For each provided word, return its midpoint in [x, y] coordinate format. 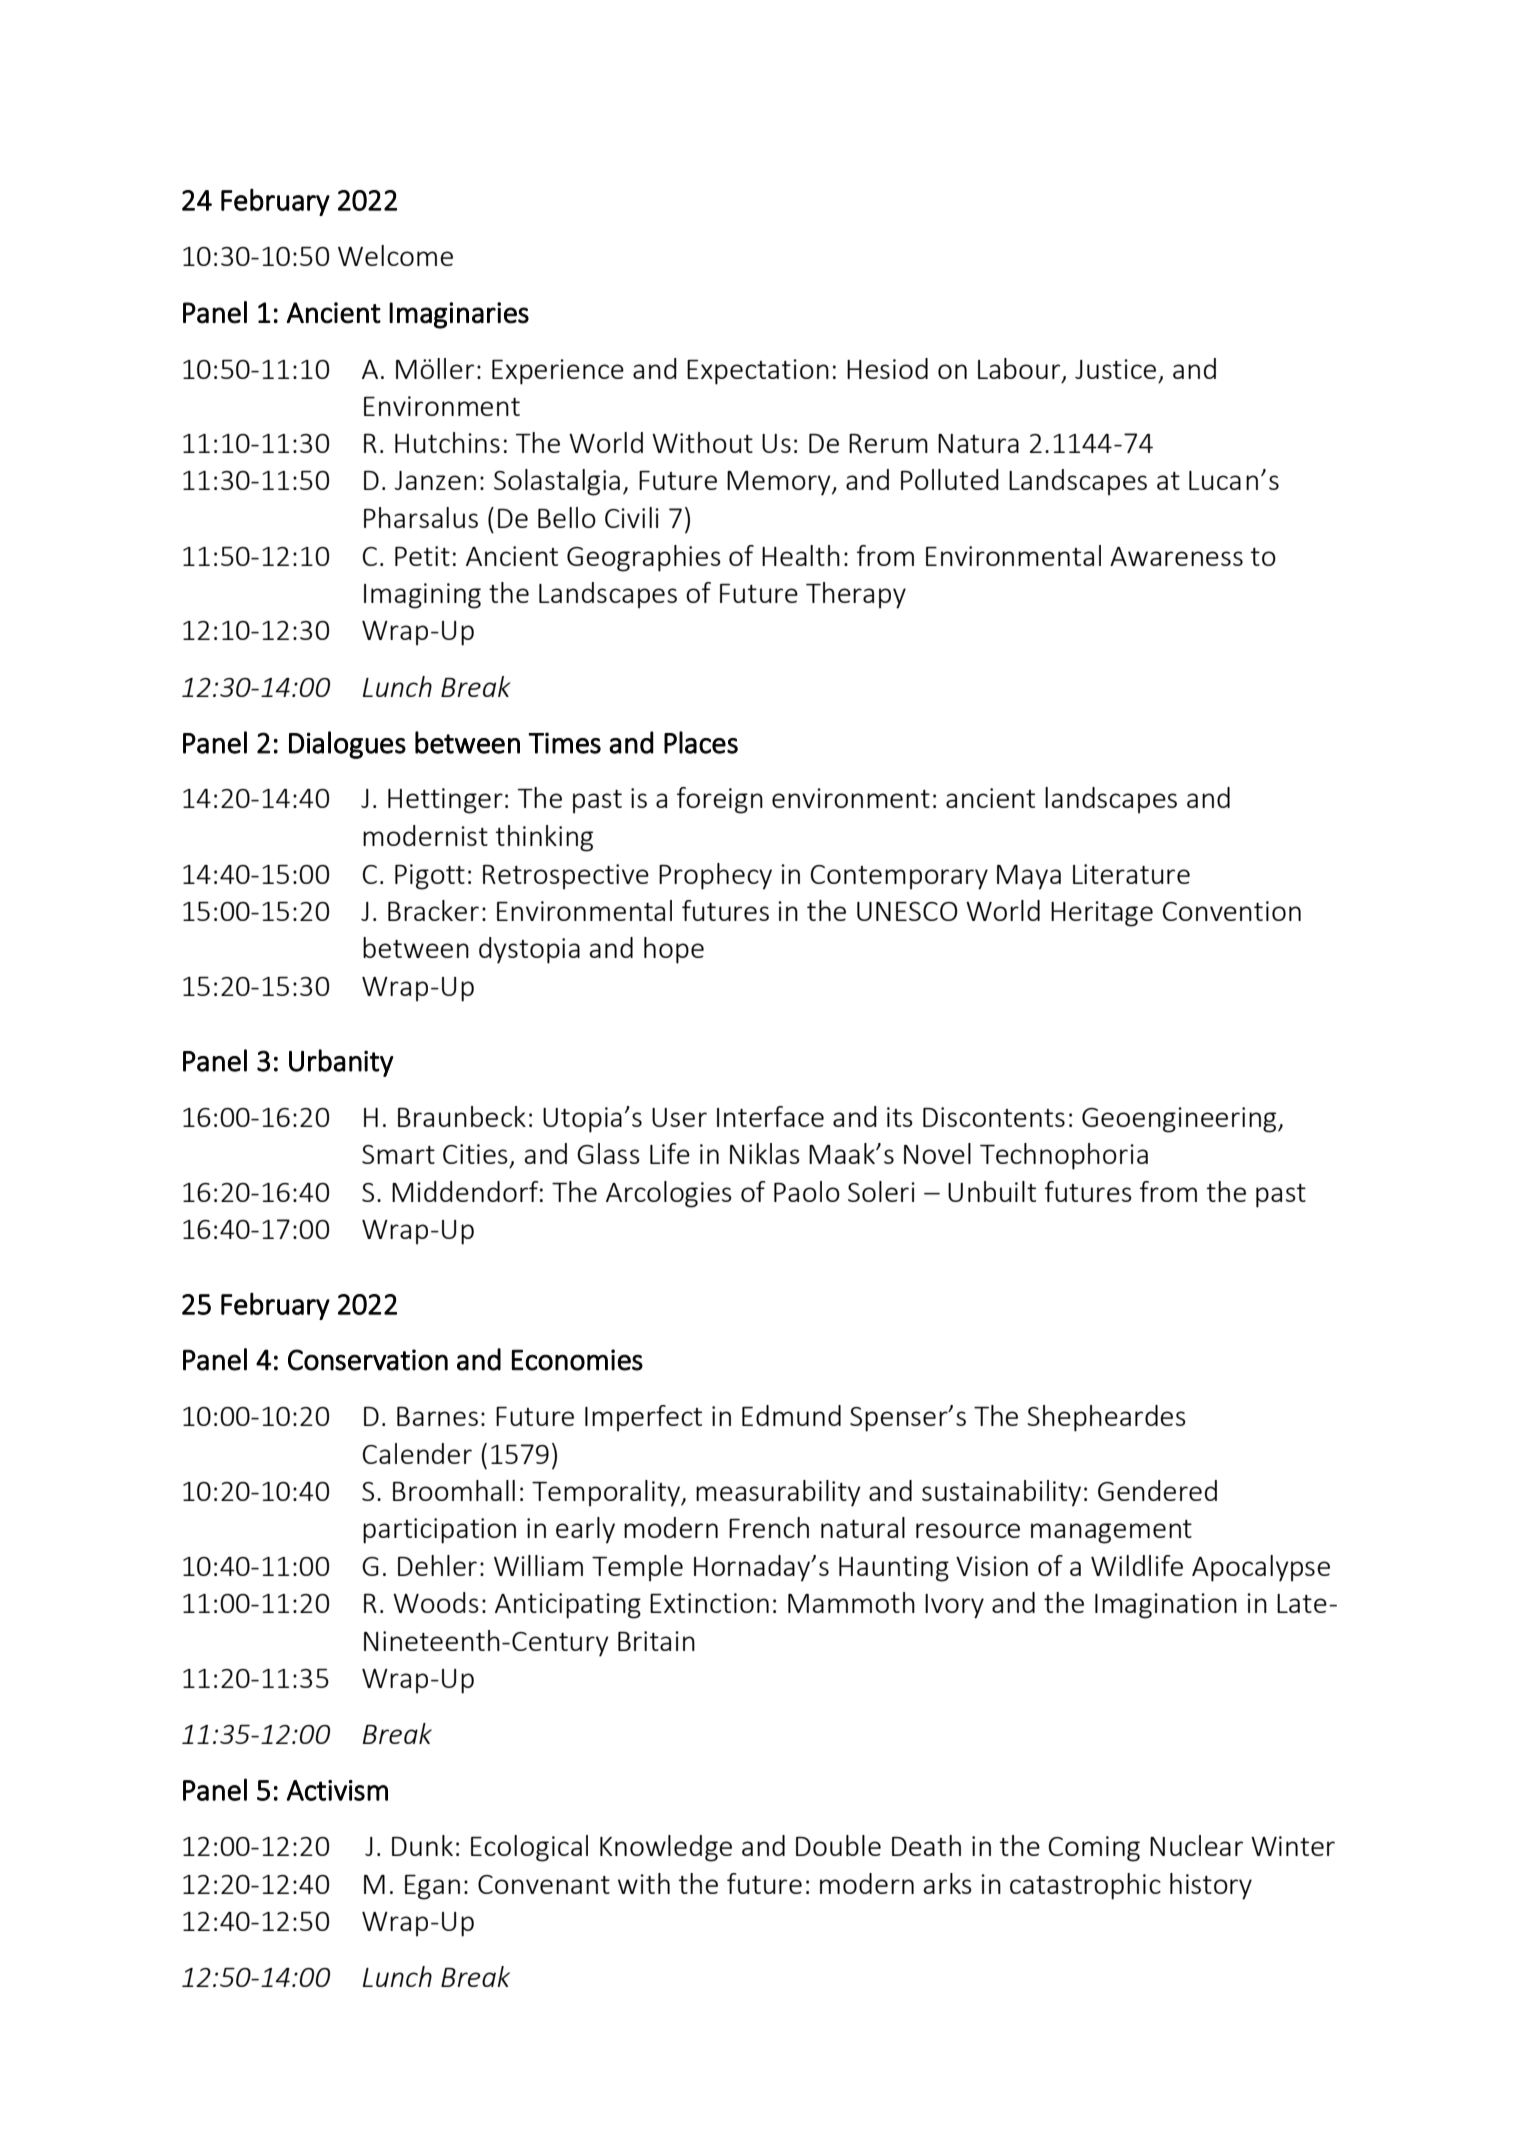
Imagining [422, 596]
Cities [475, 1154]
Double [838, 1845]
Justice [1115, 369]
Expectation [758, 372]
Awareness [1176, 556]
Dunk [422, 1845]
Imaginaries [459, 315]
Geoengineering [1180, 1120]
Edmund [791, 1415]
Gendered [1157, 1490]
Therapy [856, 595]
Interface [770, 1116]
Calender [417, 1453]
